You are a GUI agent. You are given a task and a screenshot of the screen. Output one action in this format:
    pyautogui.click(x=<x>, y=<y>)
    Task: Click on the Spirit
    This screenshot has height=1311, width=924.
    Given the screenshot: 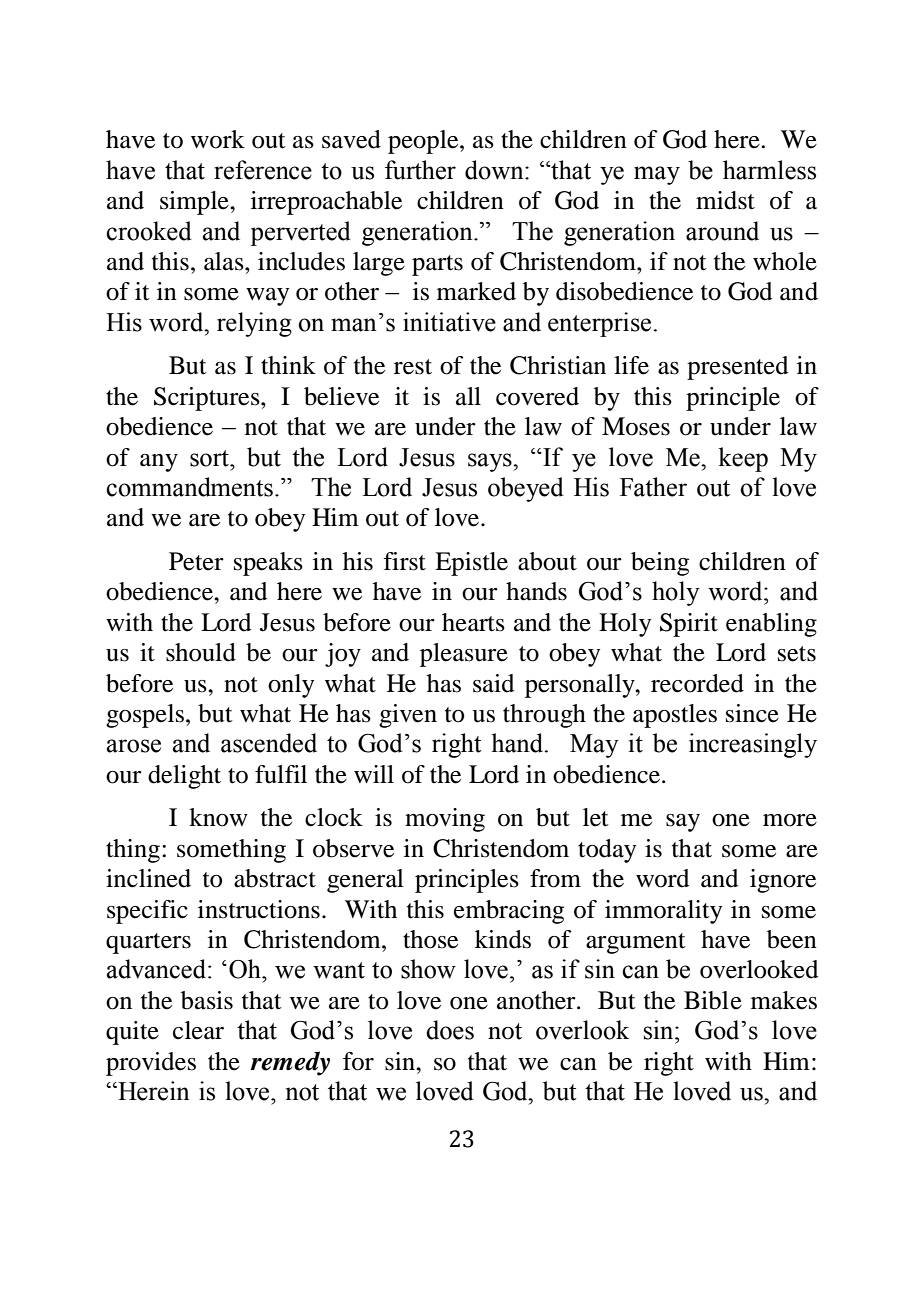 What is the action you would take?
    pyautogui.click(x=689, y=625)
